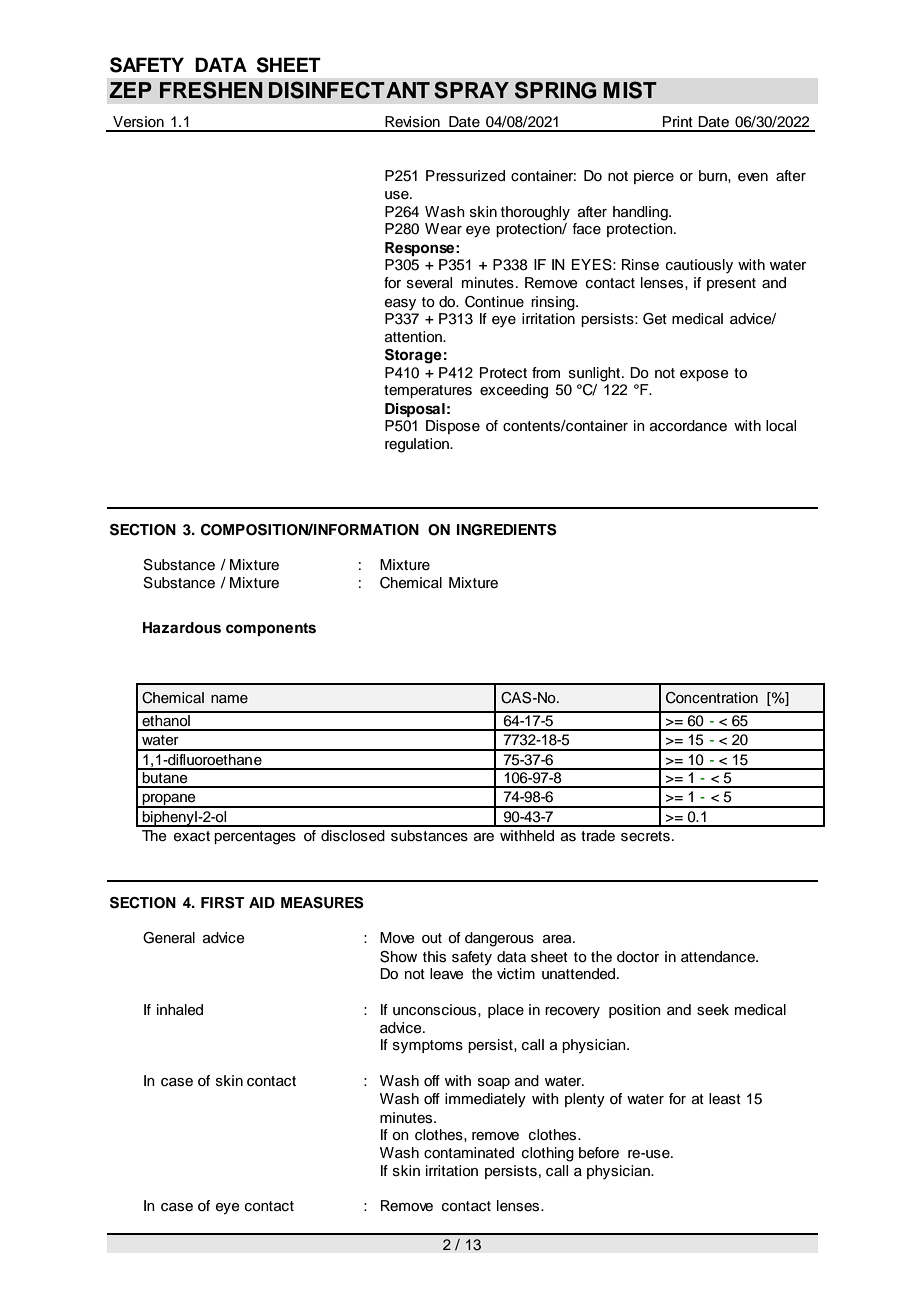  Describe the element at coordinates (688, 426) in the page. I see `accordance` at that location.
